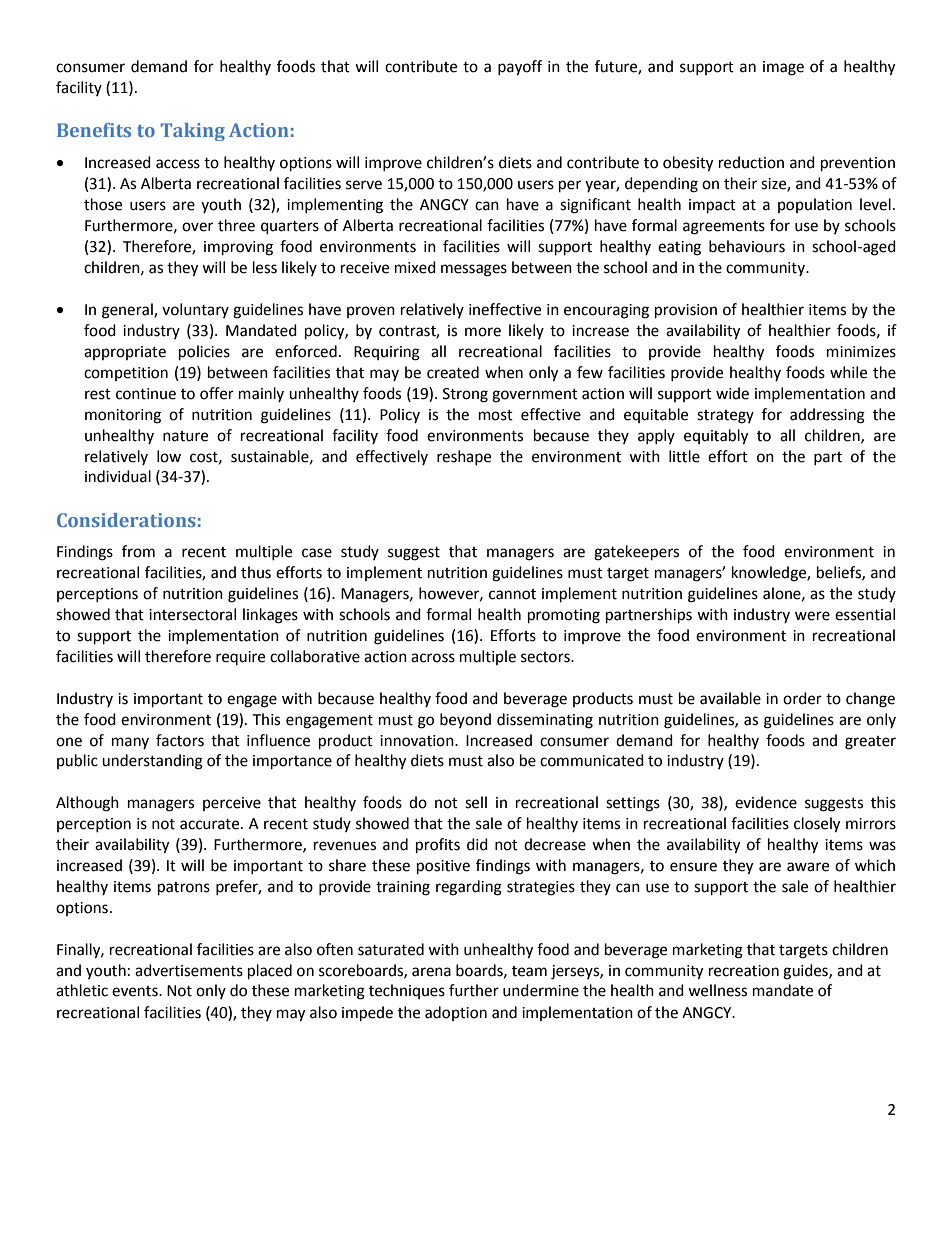  I want to click on image, so click(783, 68).
